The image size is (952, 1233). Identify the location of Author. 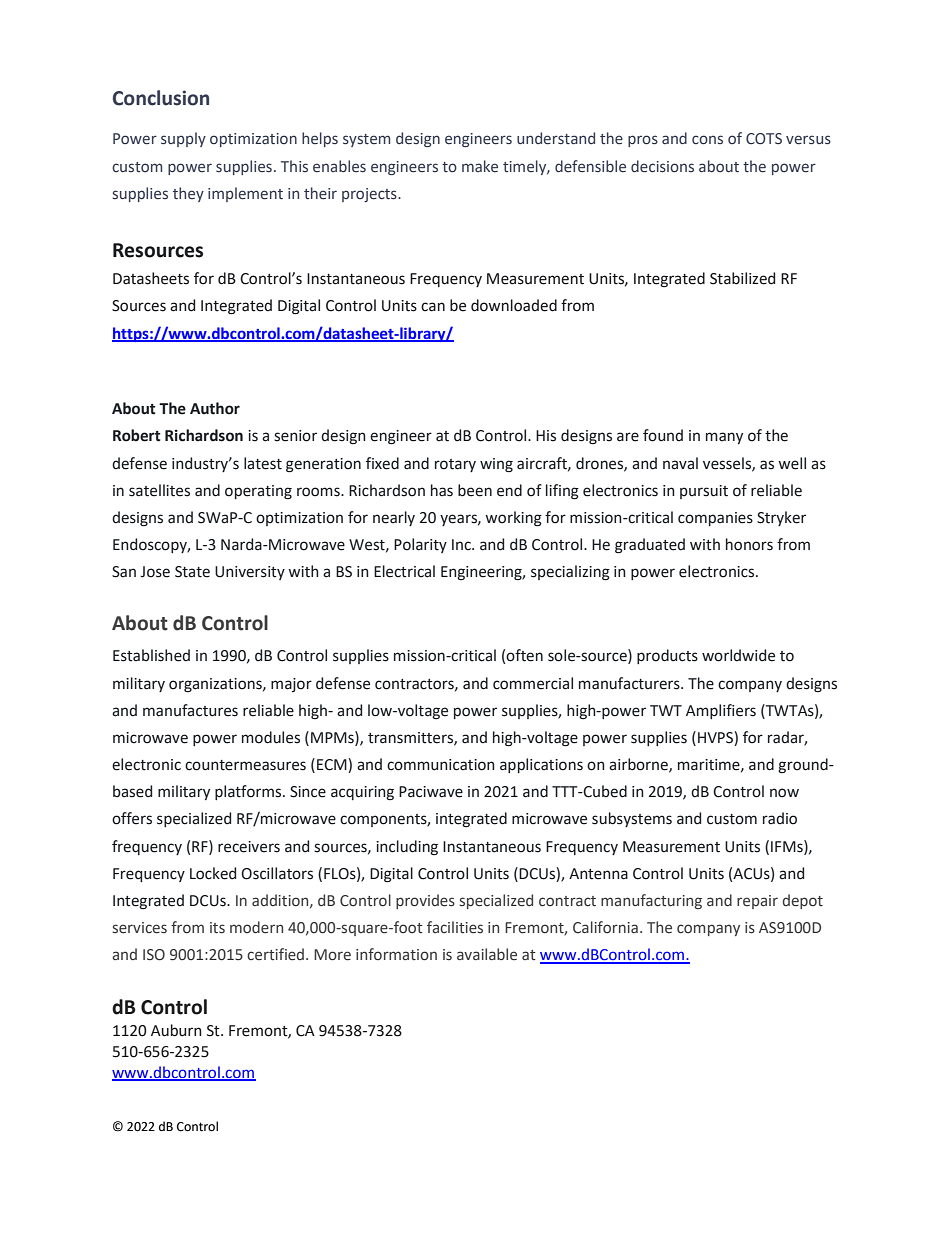
(215, 408).
